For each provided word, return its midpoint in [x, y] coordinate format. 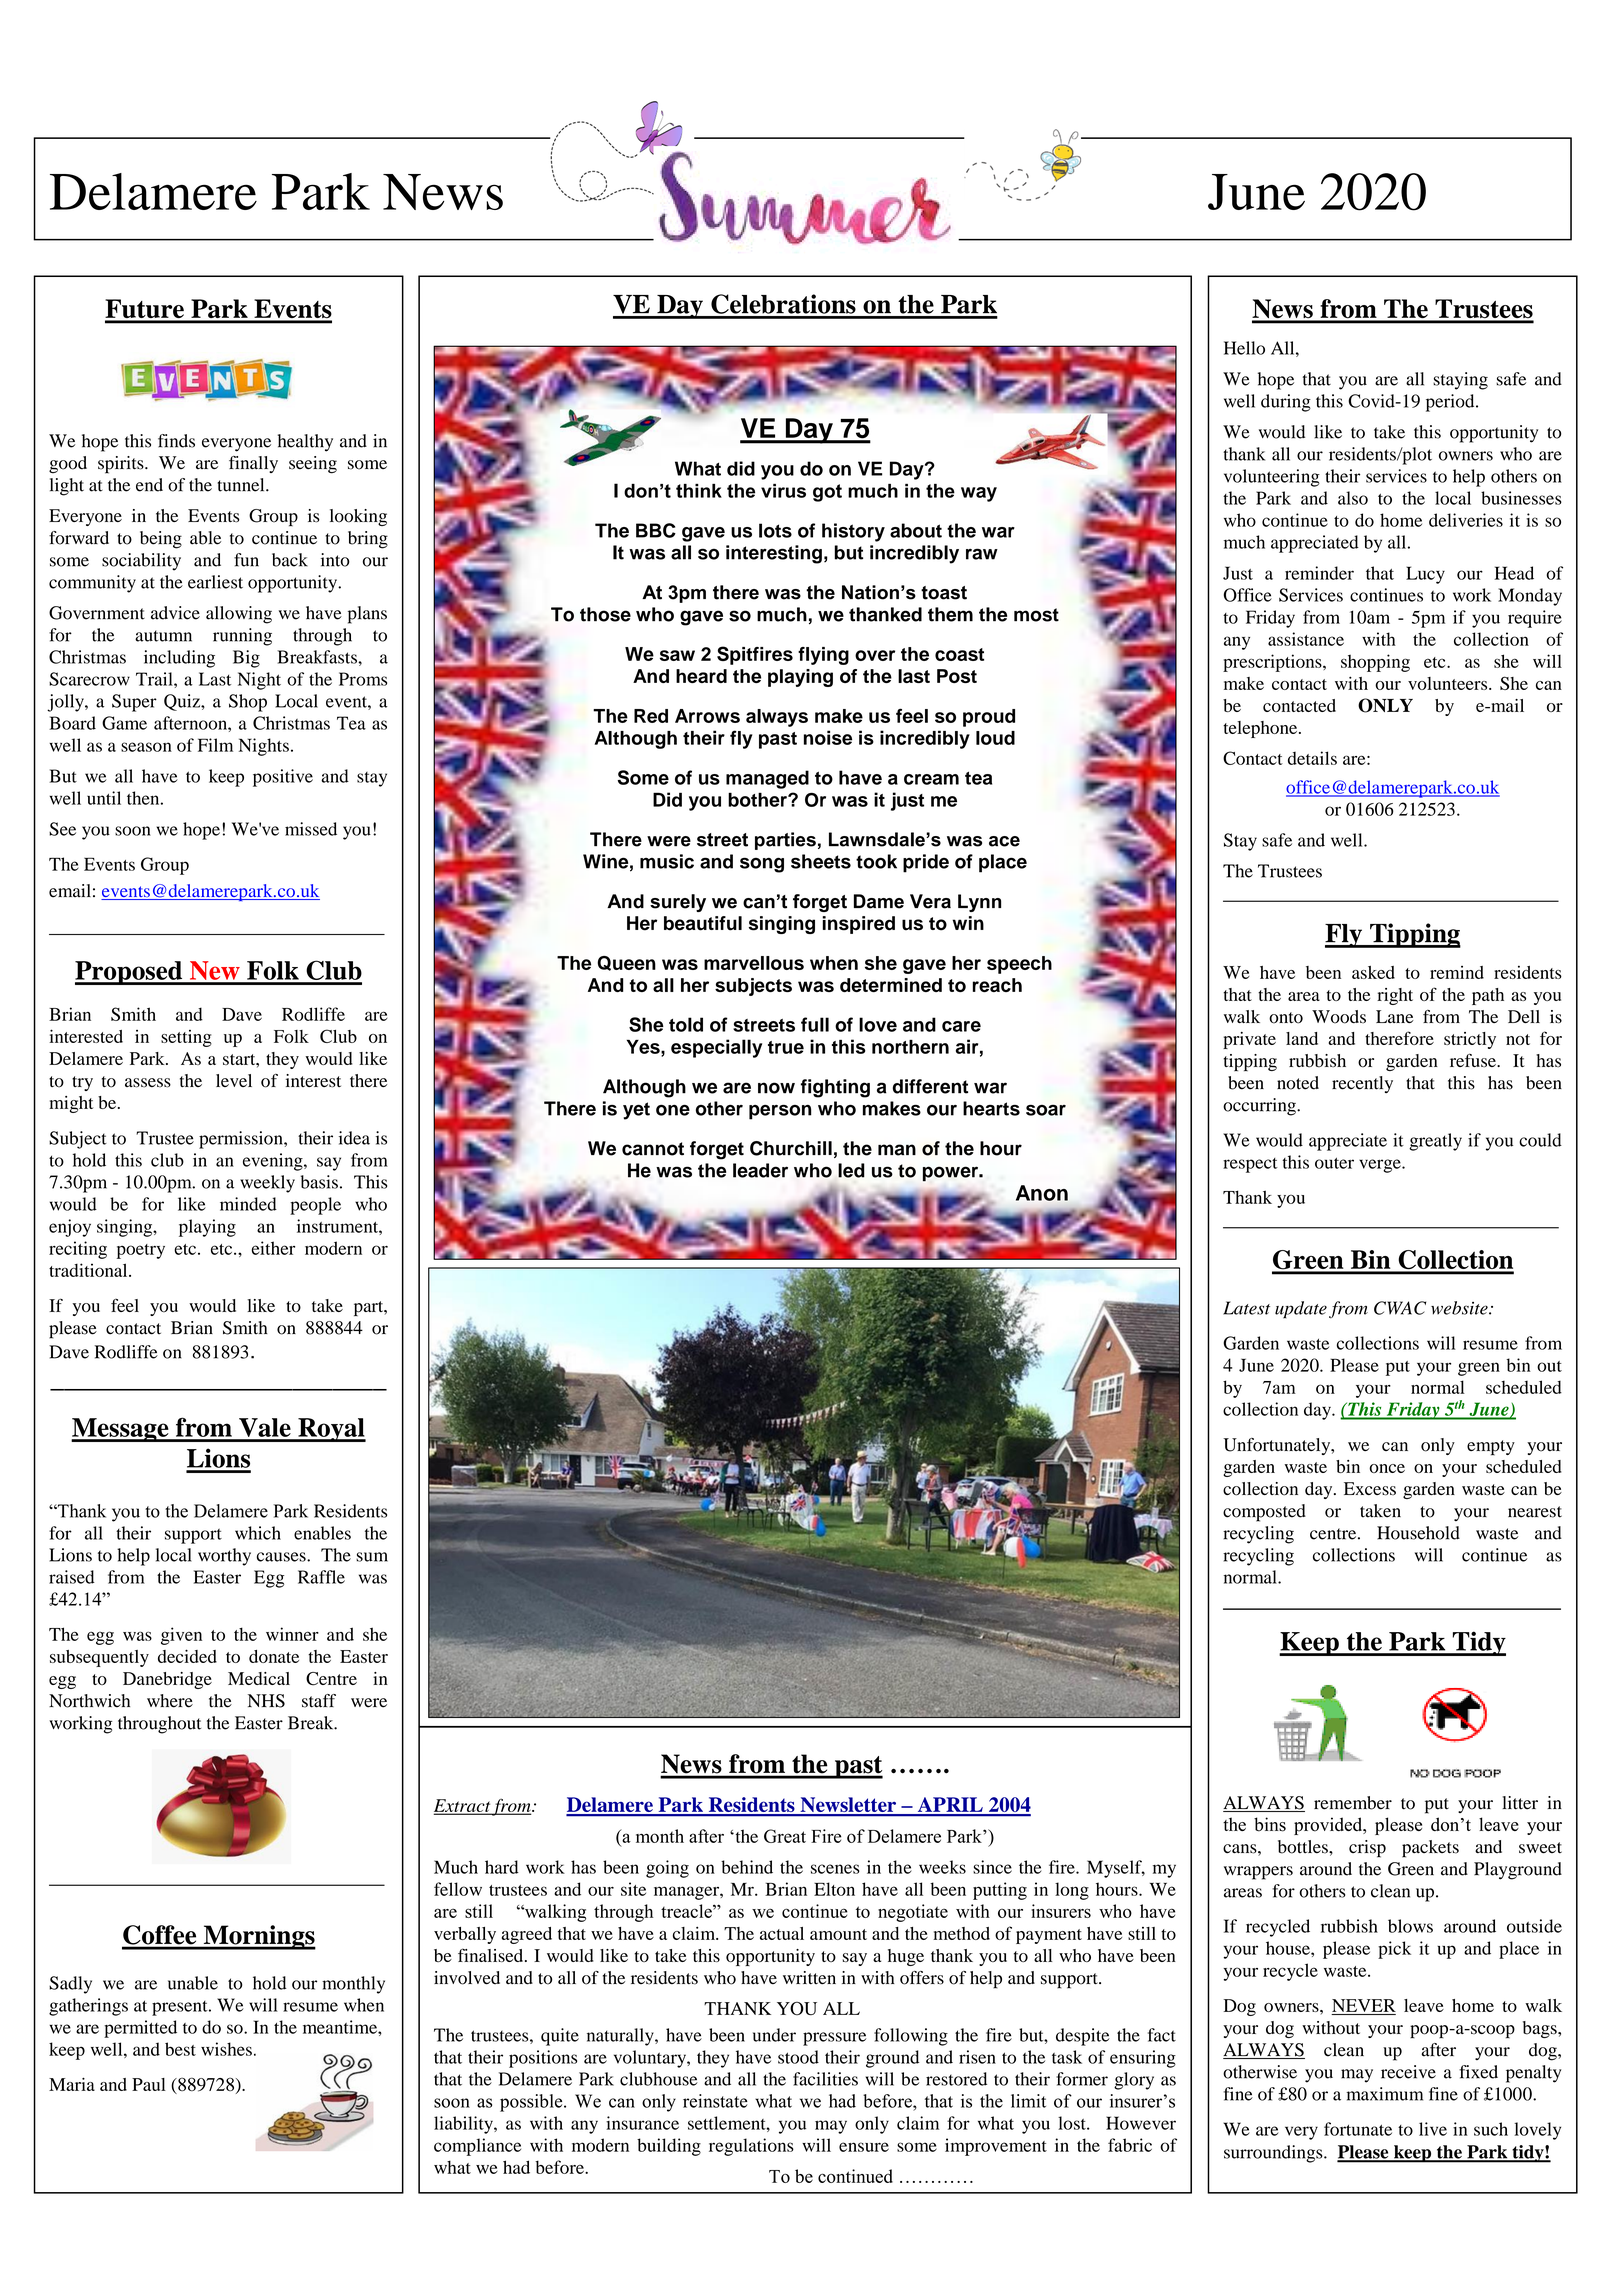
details [1312, 758]
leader [760, 1170]
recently [1362, 1084]
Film [215, 745]
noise [828, 737]
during [1286, 403]
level [234, 1080]
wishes [226, 2049]
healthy [305, 443]
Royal [331, 1430]
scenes [835, 1869]
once [1387, 1468]
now [776, 1088]
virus [783, 491]
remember [1353, 1803]
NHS [266, 1701]
